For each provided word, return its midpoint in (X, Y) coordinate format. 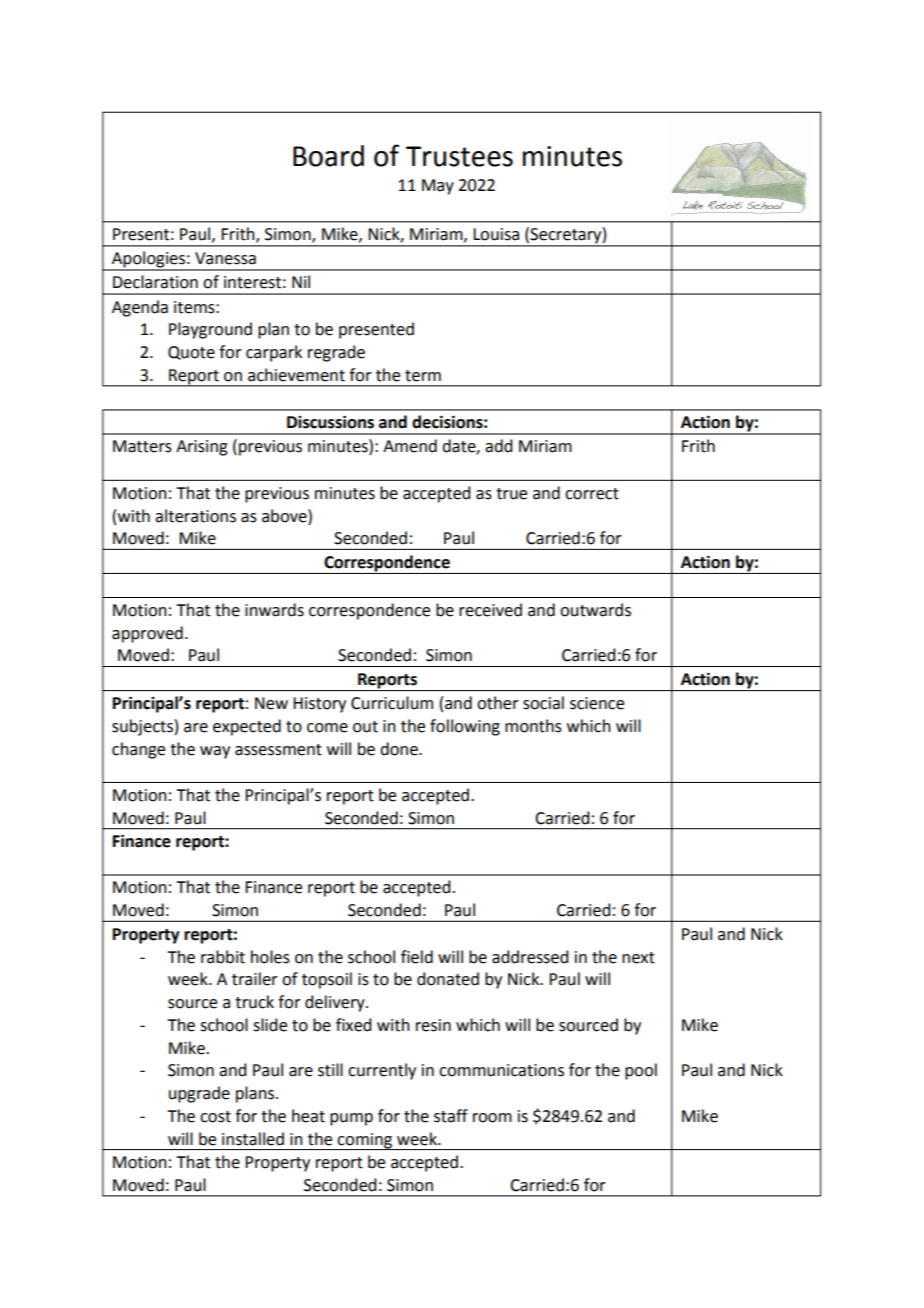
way (215, 752)
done (400, 749)
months (533, 726)
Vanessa (225, 258)
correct (592, 494)
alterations (195, 516)
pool (641, 1071)
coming (365, 1141)
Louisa (496, 234)
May (438, 187)
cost (215, 1117)
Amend (410, 446)
